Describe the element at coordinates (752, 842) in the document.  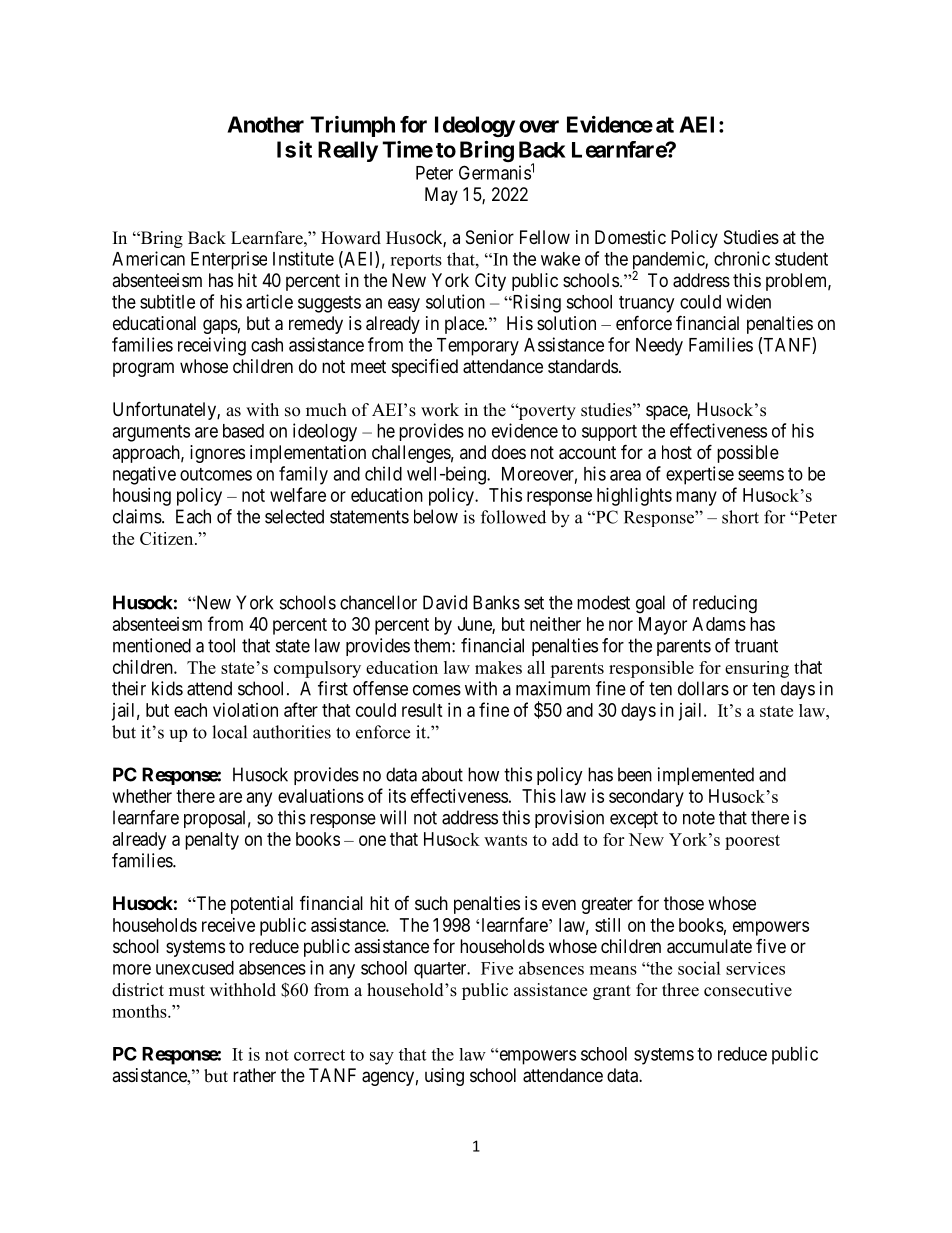
I see `poorest` at that location.
